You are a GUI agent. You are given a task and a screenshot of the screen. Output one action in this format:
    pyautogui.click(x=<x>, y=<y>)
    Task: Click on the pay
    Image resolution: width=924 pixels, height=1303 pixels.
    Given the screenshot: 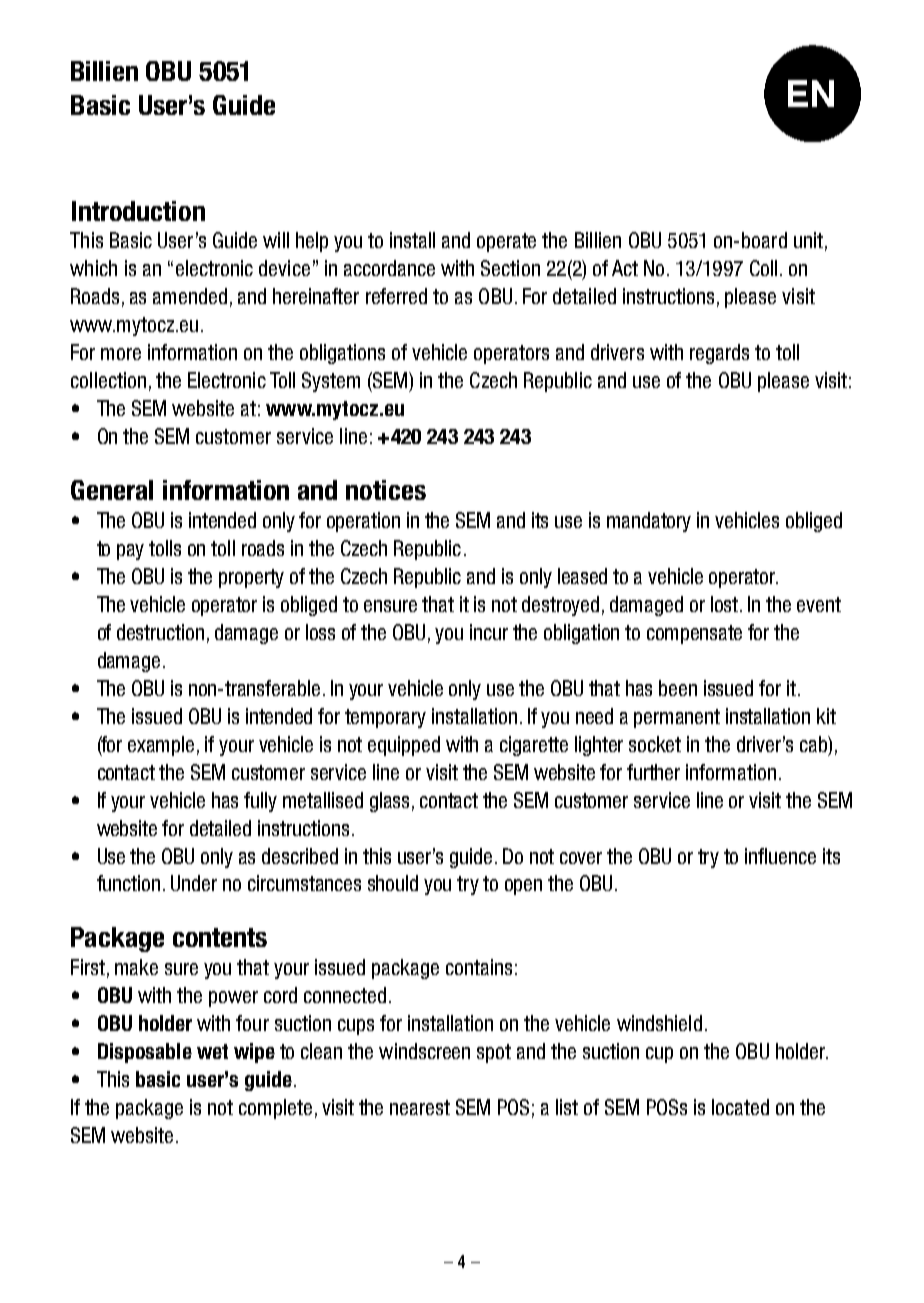 What is the action you would take?
    pyautogui.click(x=130, y=552)
